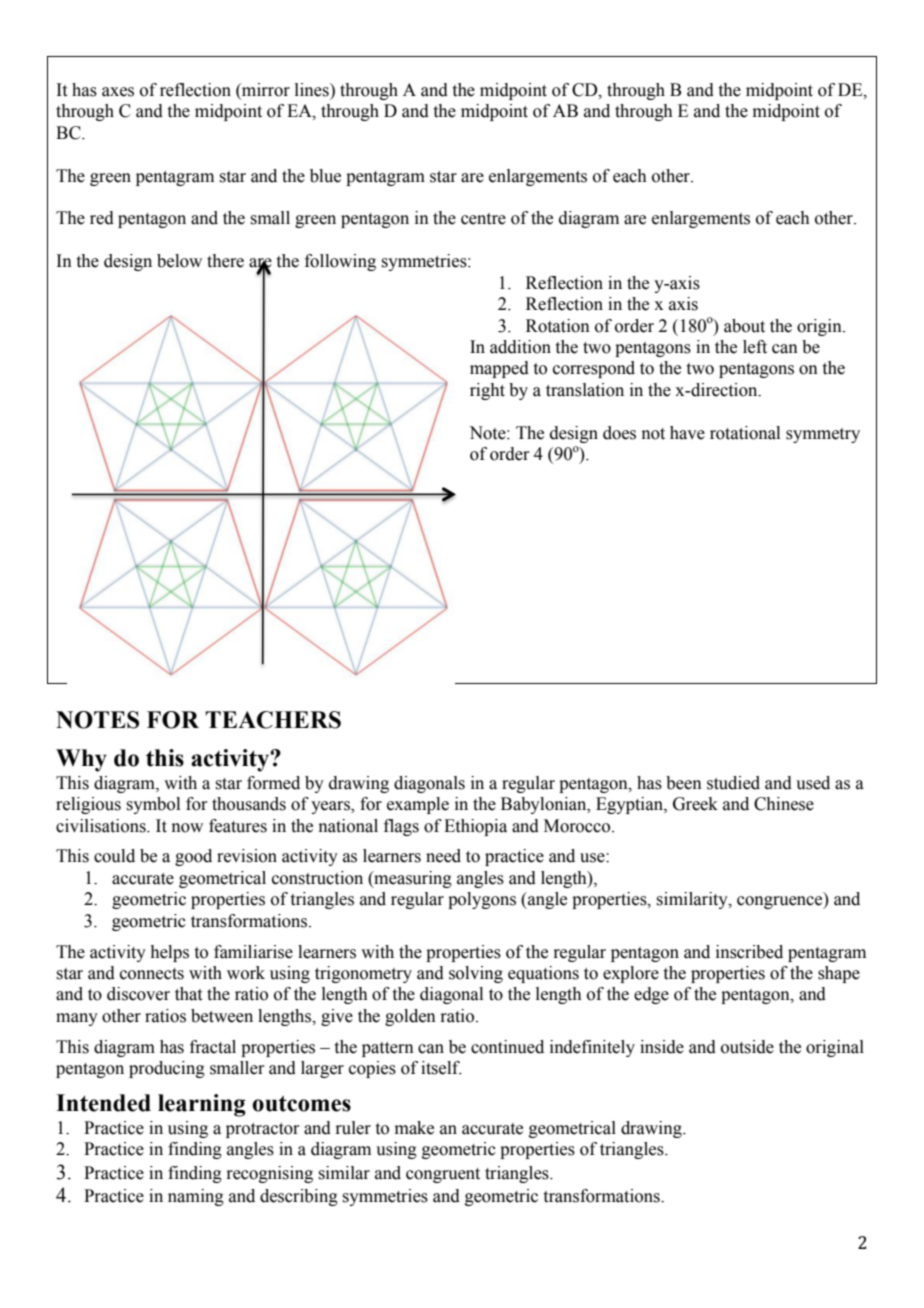  I want to click on naming, so click(196, 1197).
